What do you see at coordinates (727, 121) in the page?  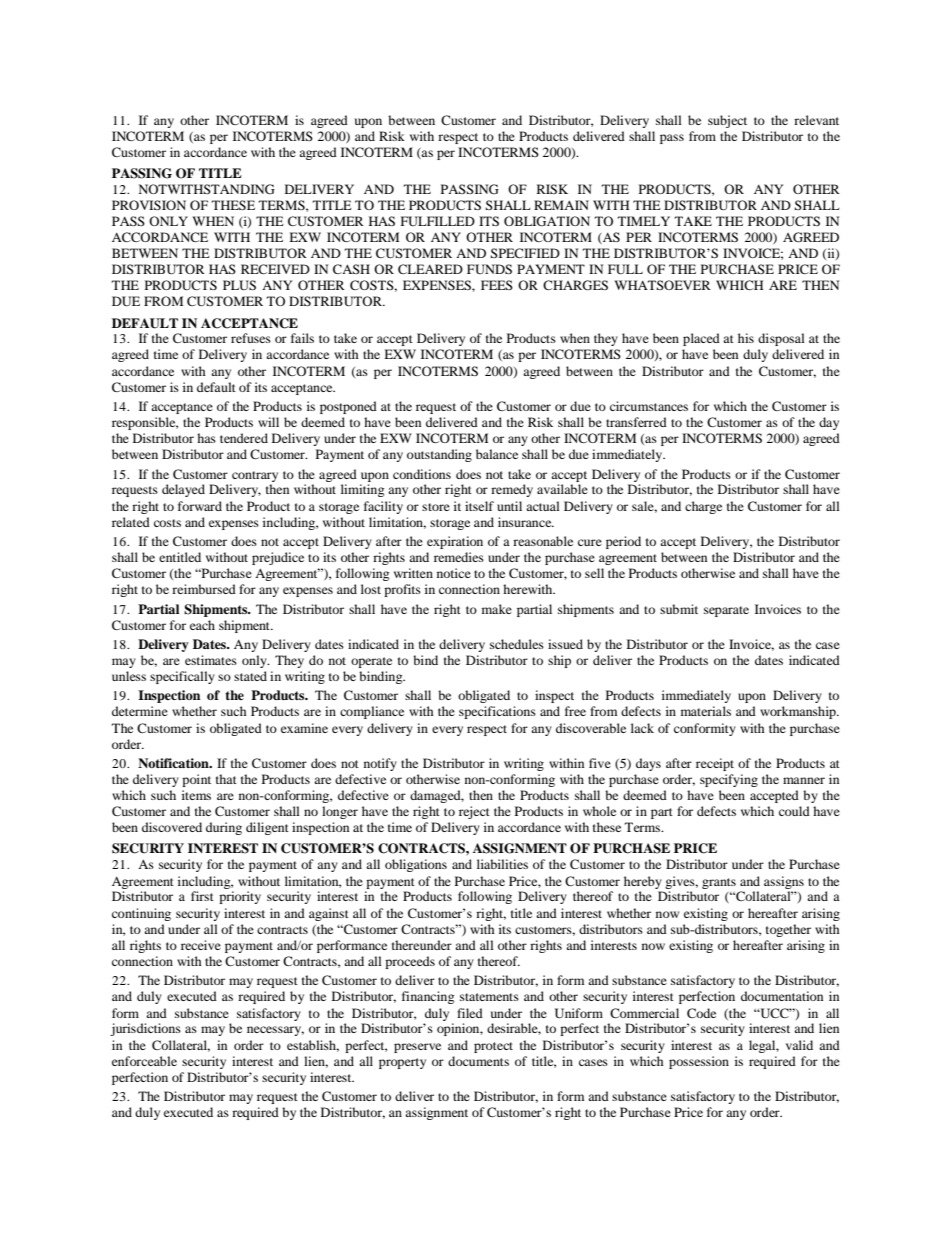 I see `subject` at bounding box center [727, 121].
